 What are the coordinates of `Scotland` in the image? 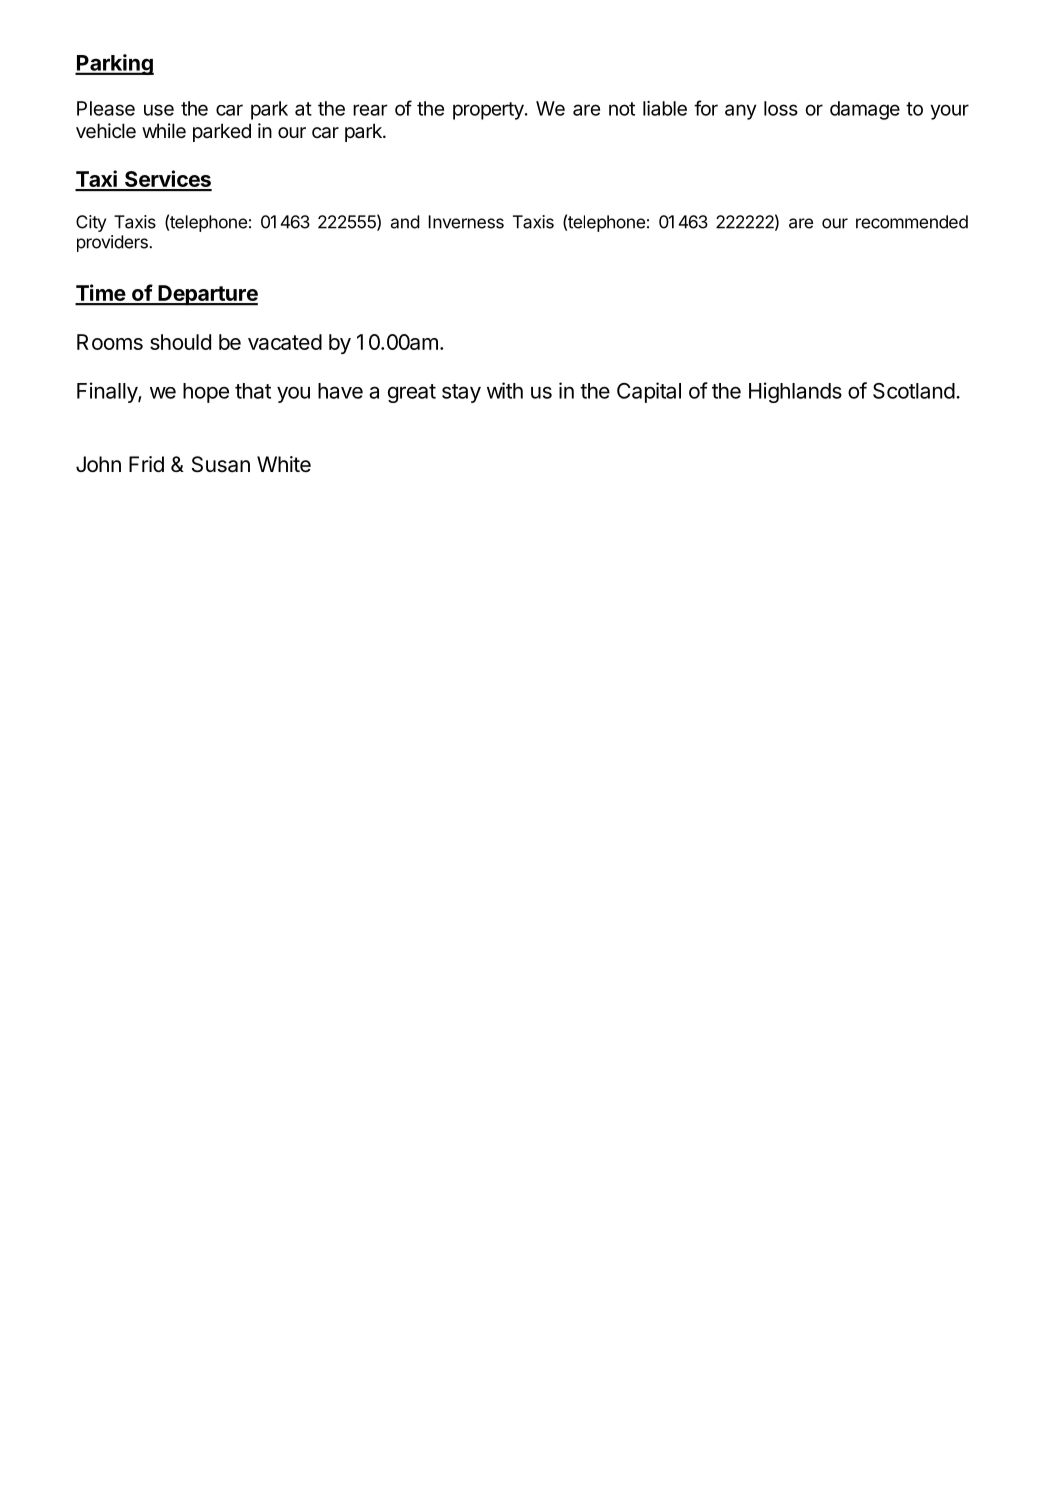 It's located at (914, 391).
